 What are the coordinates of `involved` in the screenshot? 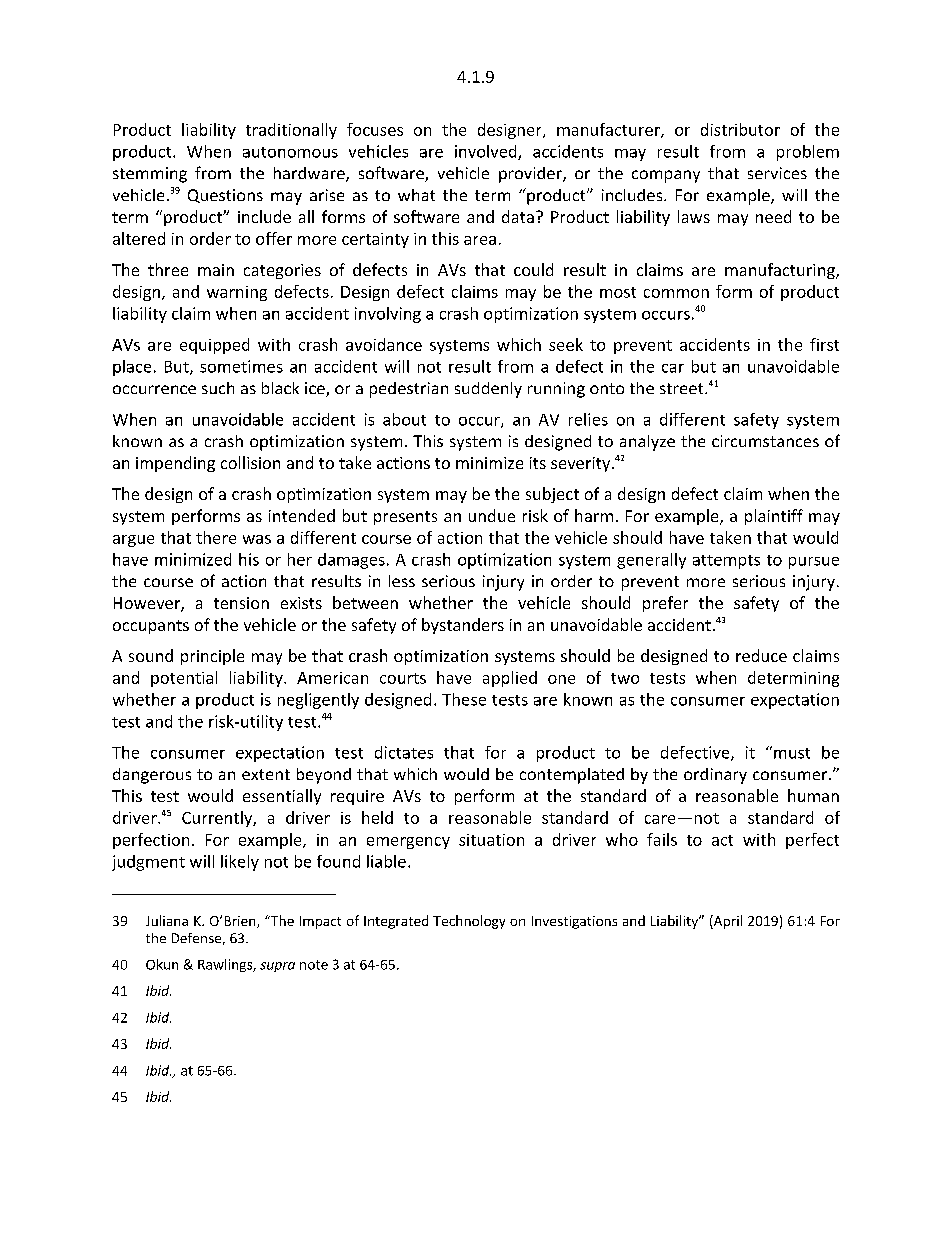 It's located at (487, 152).
